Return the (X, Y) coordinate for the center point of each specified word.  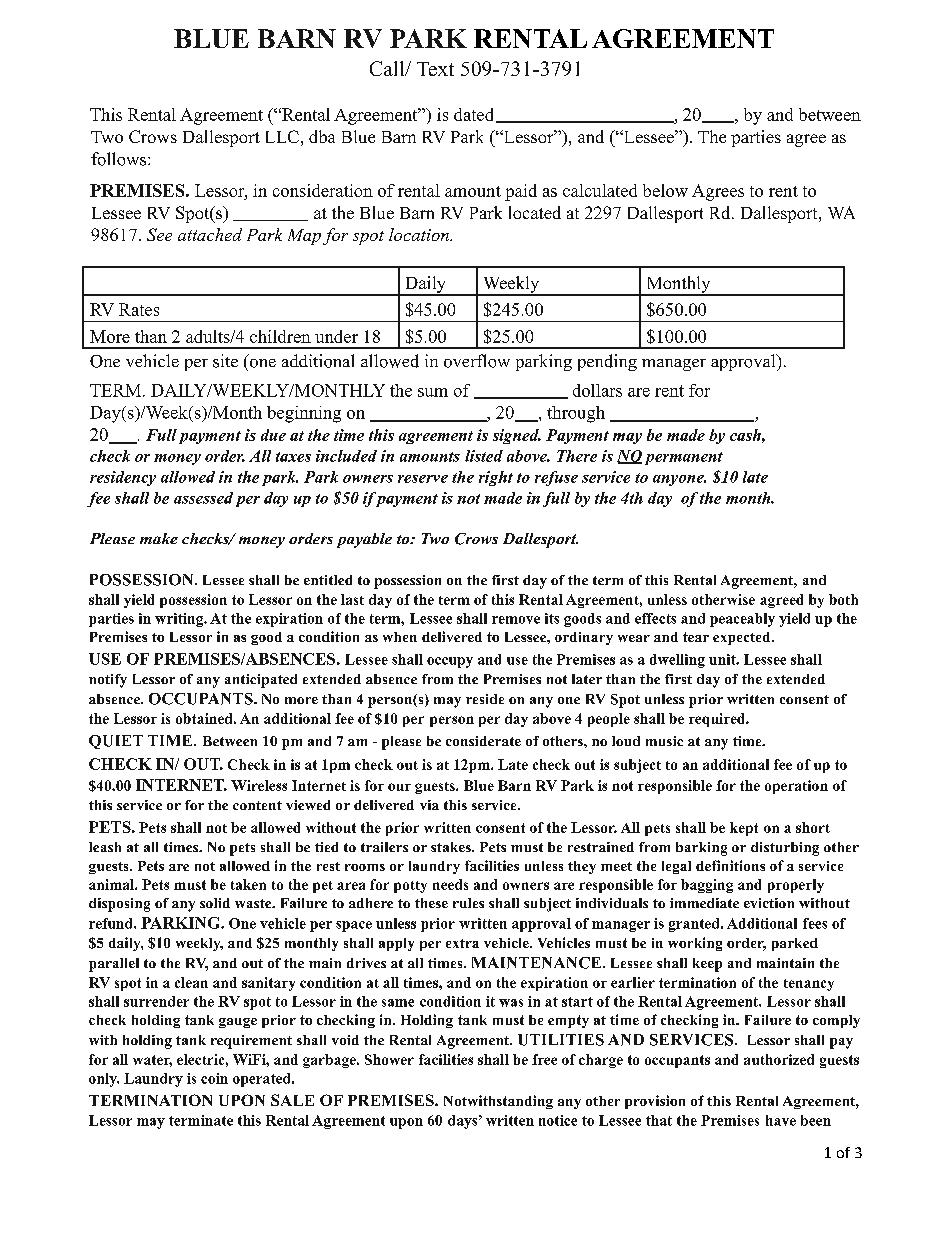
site (225, 361)
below (665, 190)
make (159, 538)
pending (607, 362)
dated (473, 114)
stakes (452, 847)
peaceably (742, 620)
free (544, 1059)
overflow (477, 361)
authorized (779, 1059)
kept (744, 829)
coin (214, 1078)
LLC (282, 136)
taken (248, 884)
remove (516, 620)
